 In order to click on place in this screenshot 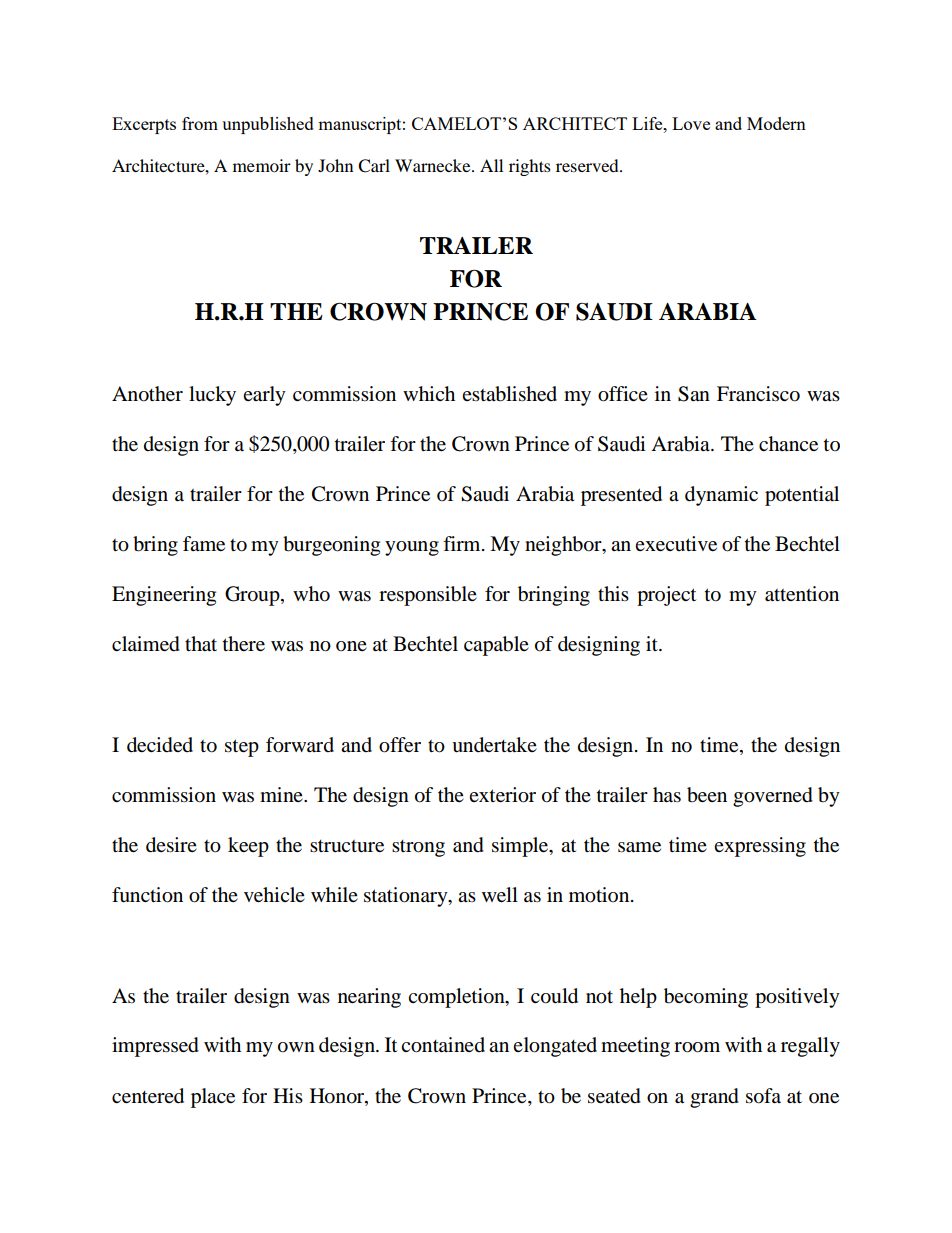, I will do `click(213, 1098)`.
